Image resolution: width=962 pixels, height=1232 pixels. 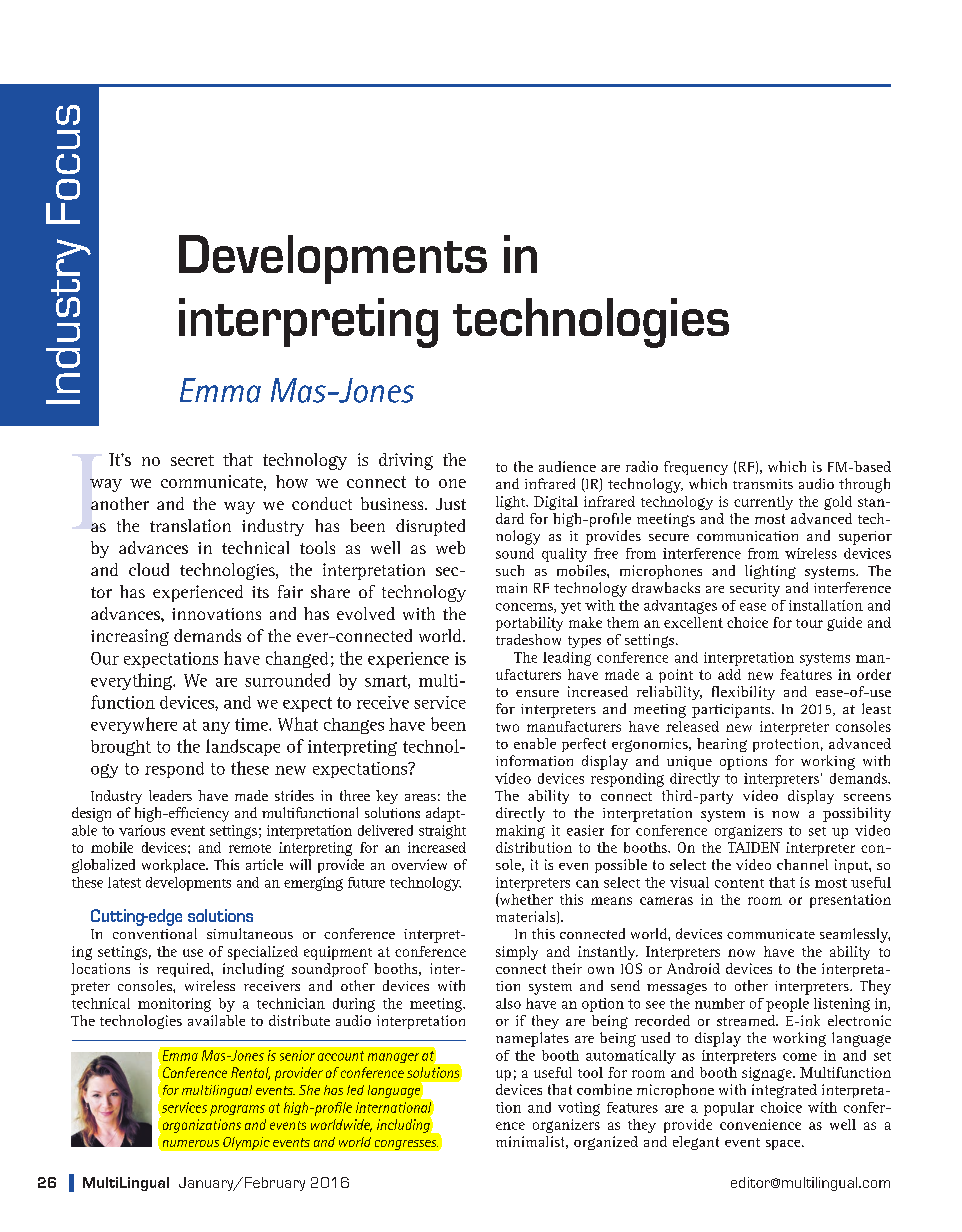 What do you see at coordinates (237, 1110) in the screenshot?
I see `programs` at bounding box center [237, 1110].
